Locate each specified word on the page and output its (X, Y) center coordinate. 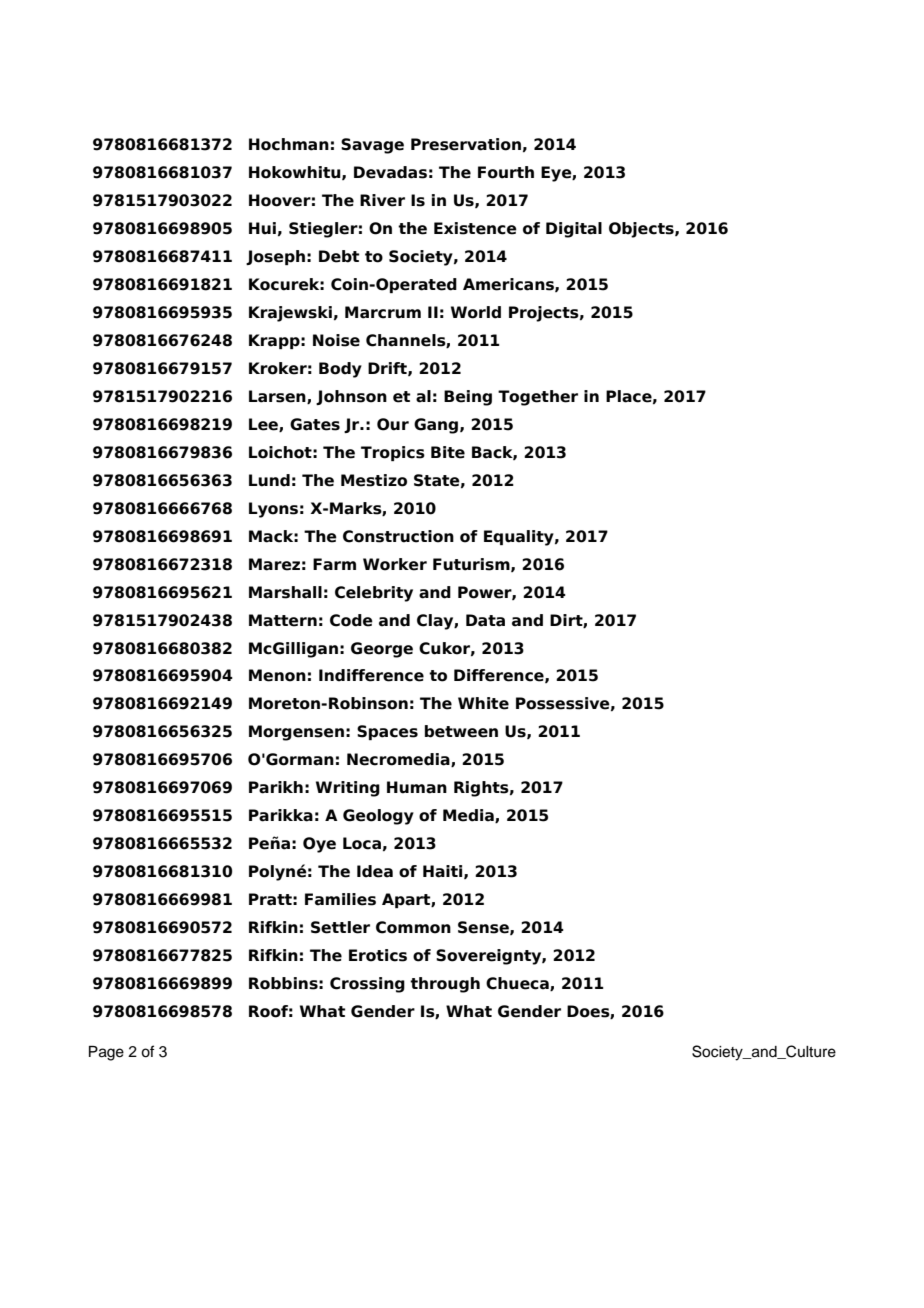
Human (417, 787)
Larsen (278, 397)
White (483, 703)
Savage (372, 146)
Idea (375, 871)
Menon (277, 675)
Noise (336, 340)
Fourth (506, 172)
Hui (262, 228)
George (382, 650)
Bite (448, 452)
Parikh (276, 787)
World (476, 312)
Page (106, 1053)
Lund (269, 480)
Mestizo (374, 480)
